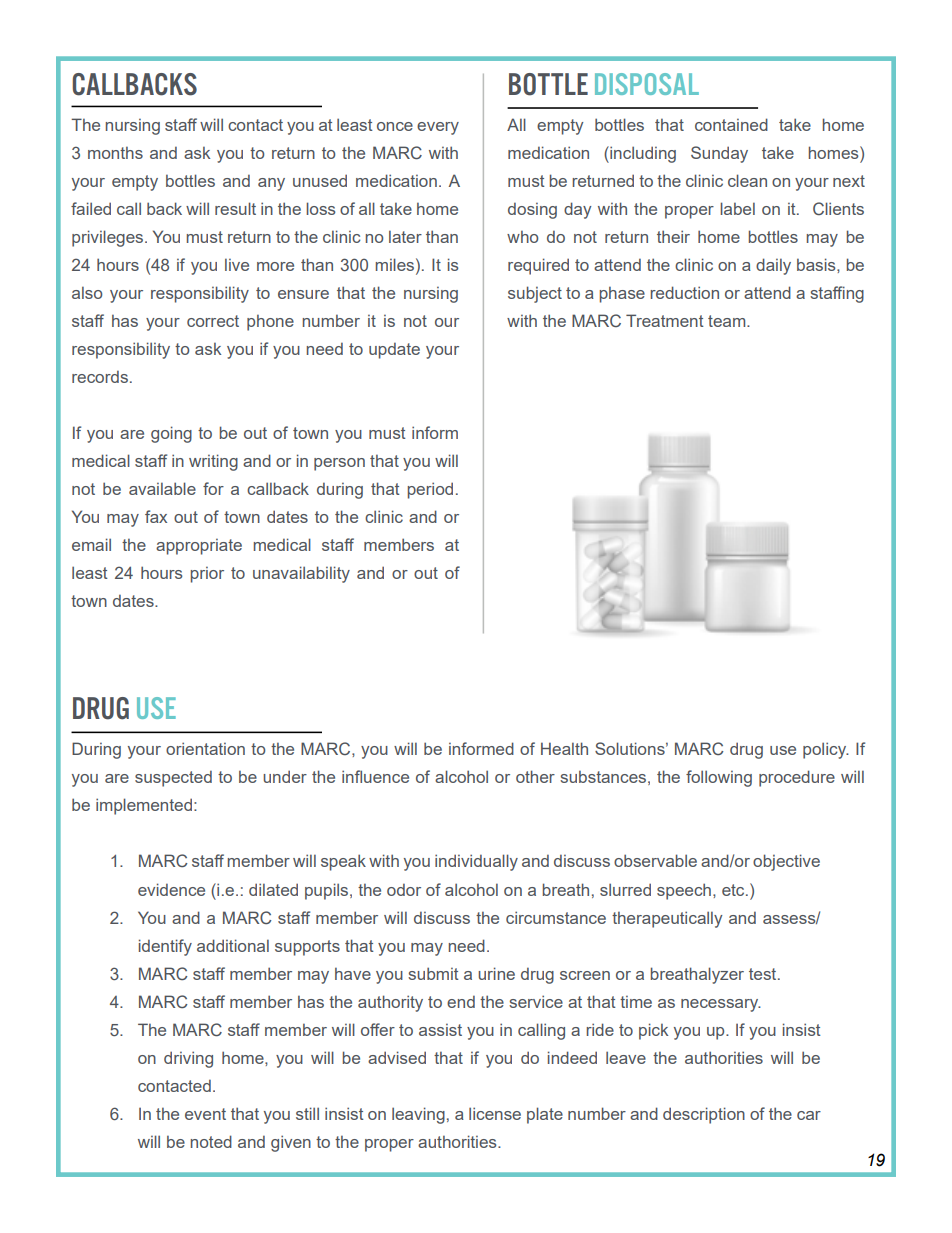 The height and width of the document is (1233, 952). What do you see at coordinates (438, 128) in the document?
I see `every` at bounding box center [438, 128].
